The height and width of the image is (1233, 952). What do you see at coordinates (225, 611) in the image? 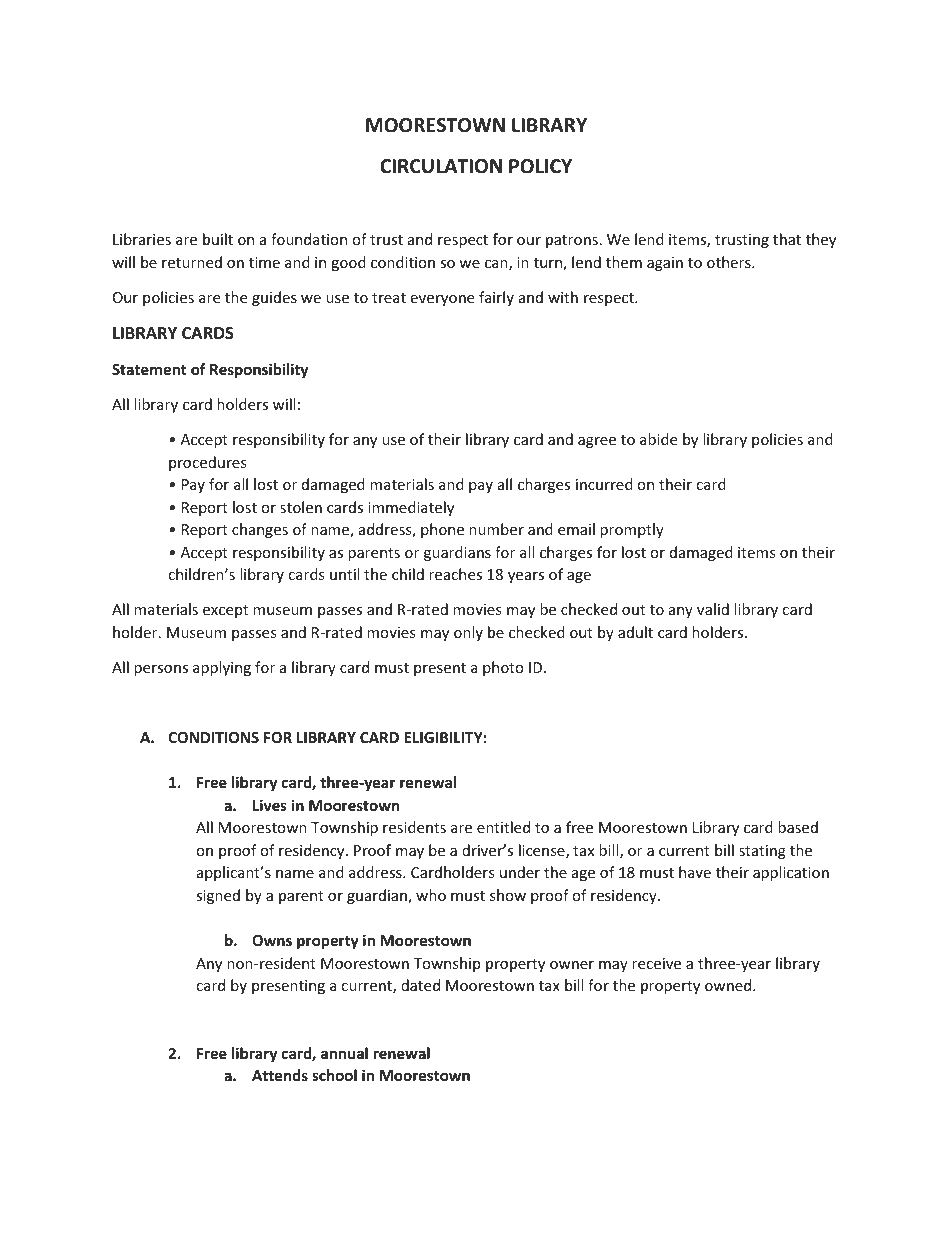
I see `except` at bounding box center [225, 611].
